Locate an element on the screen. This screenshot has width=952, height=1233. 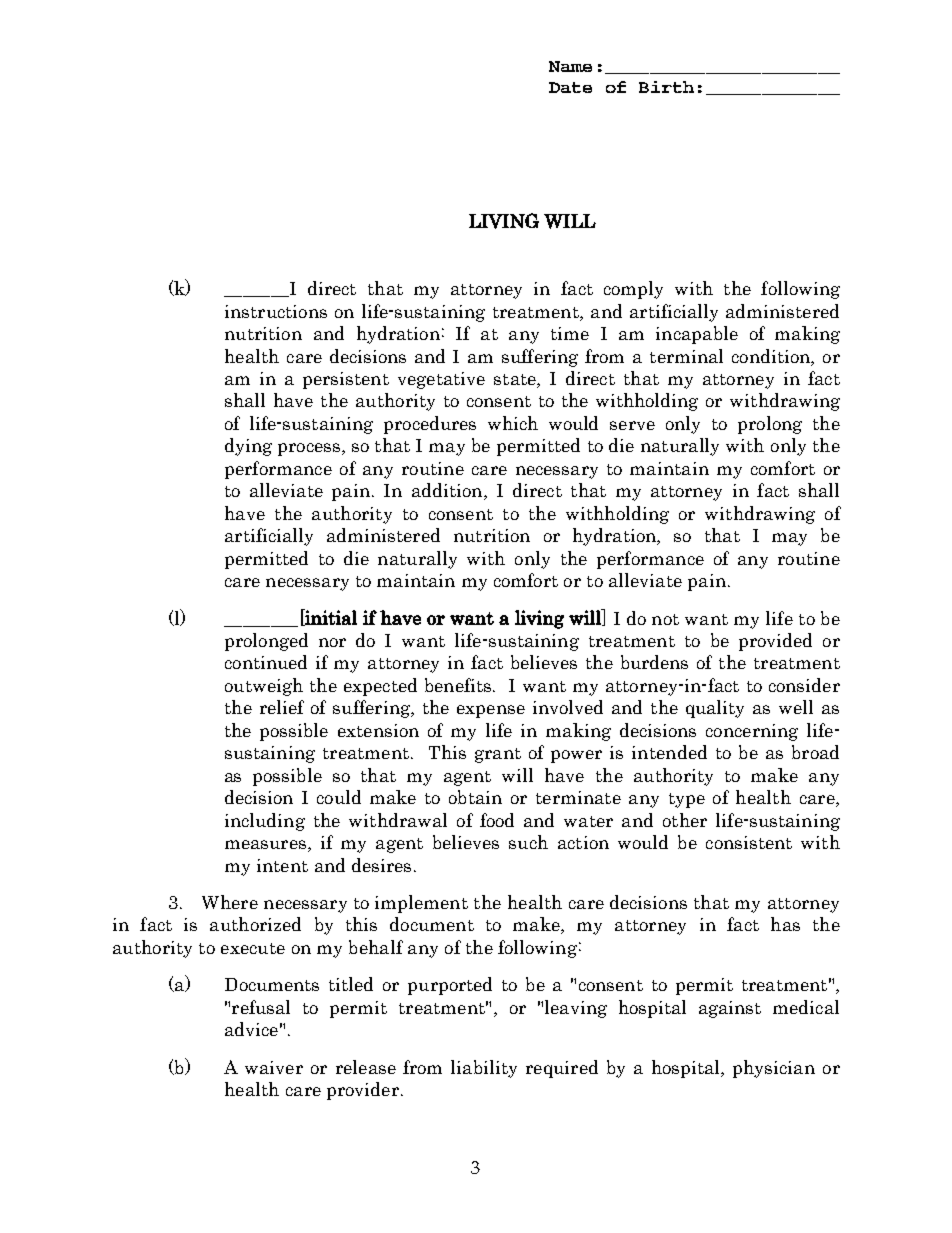
instructions is located at coordinates (276, 311).
